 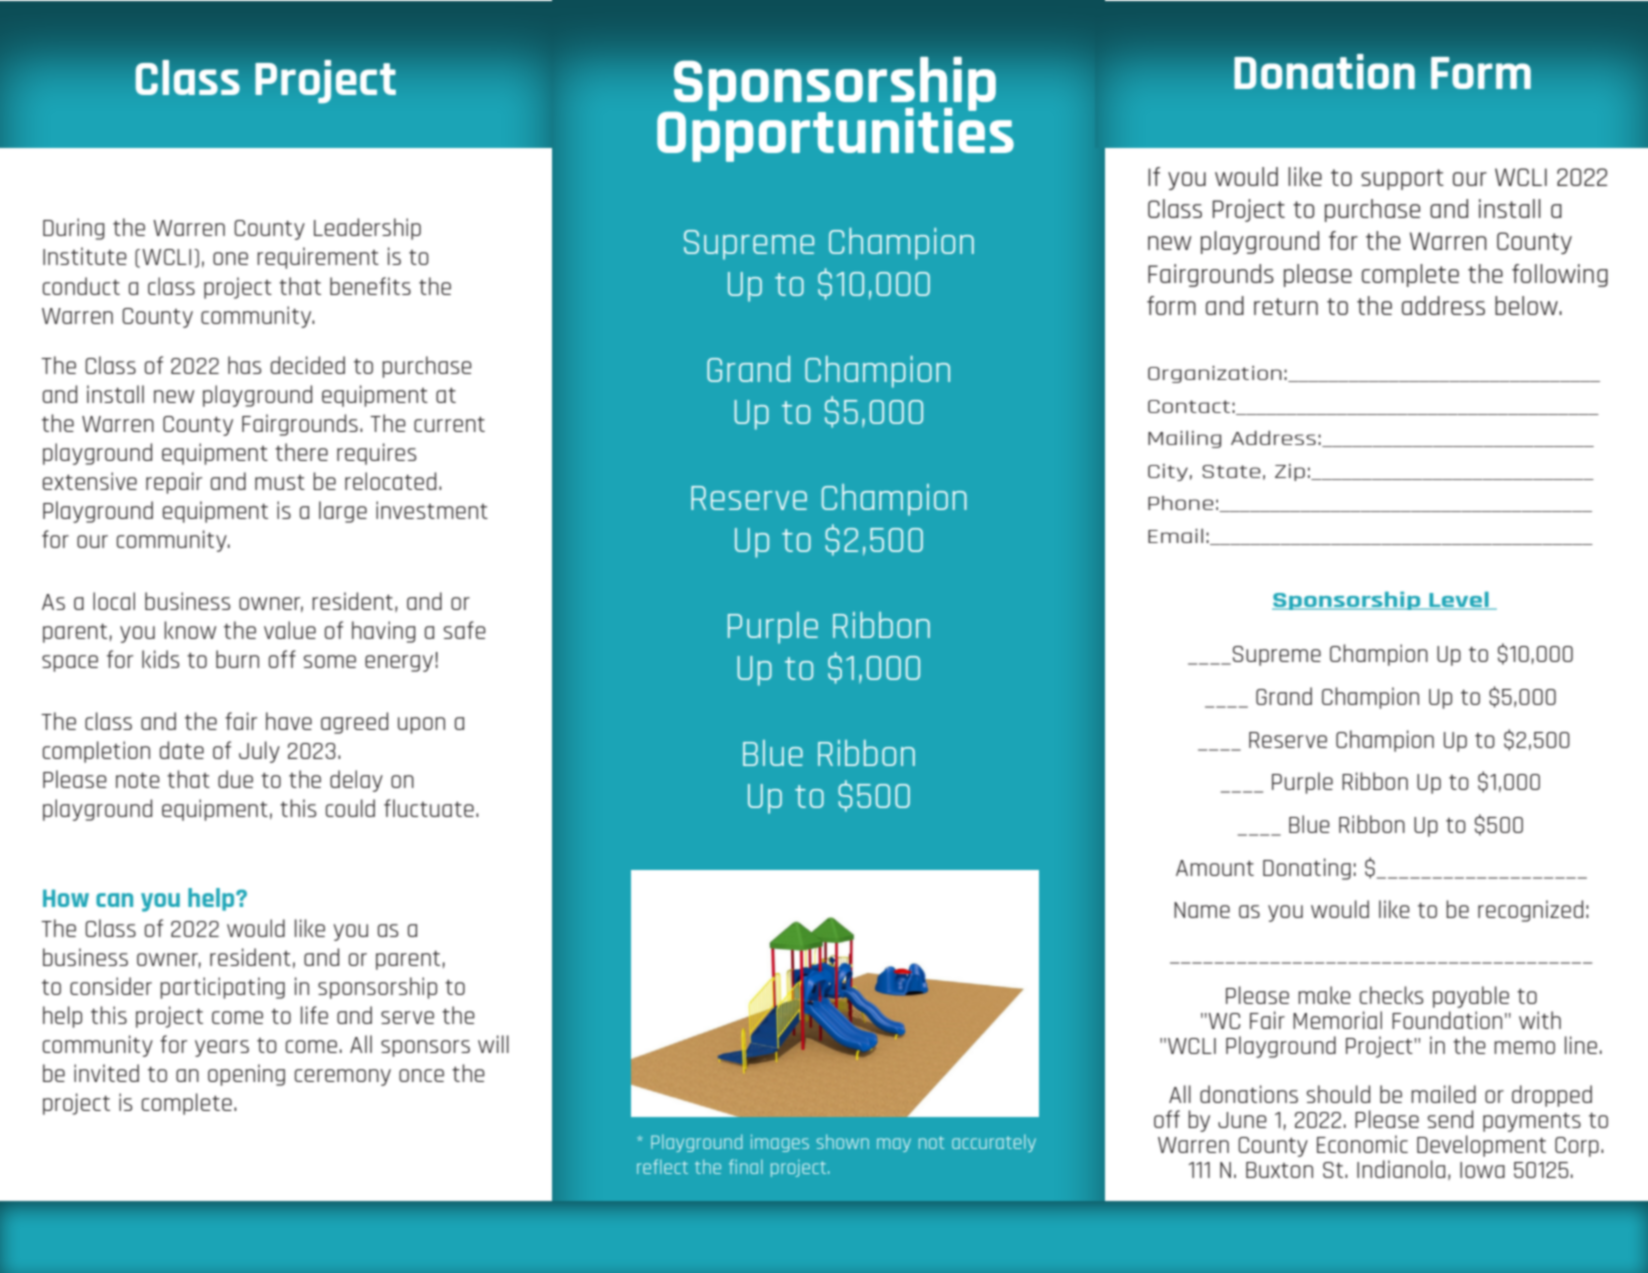 I want to click on opening, so click(x=246, y=1075).
